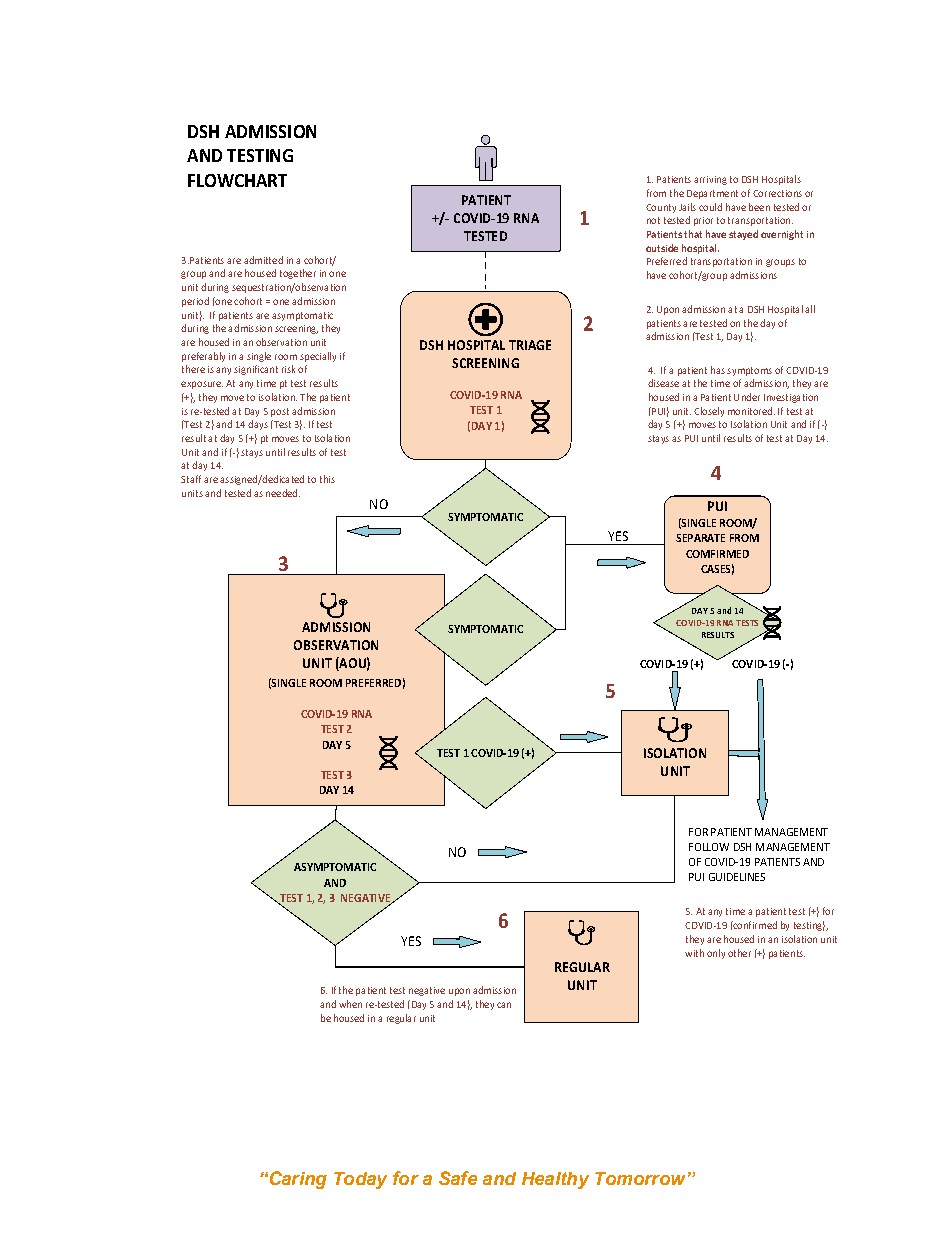 The width and height of the document is (952, 1233). I want to click on could, so click(710, 207).
